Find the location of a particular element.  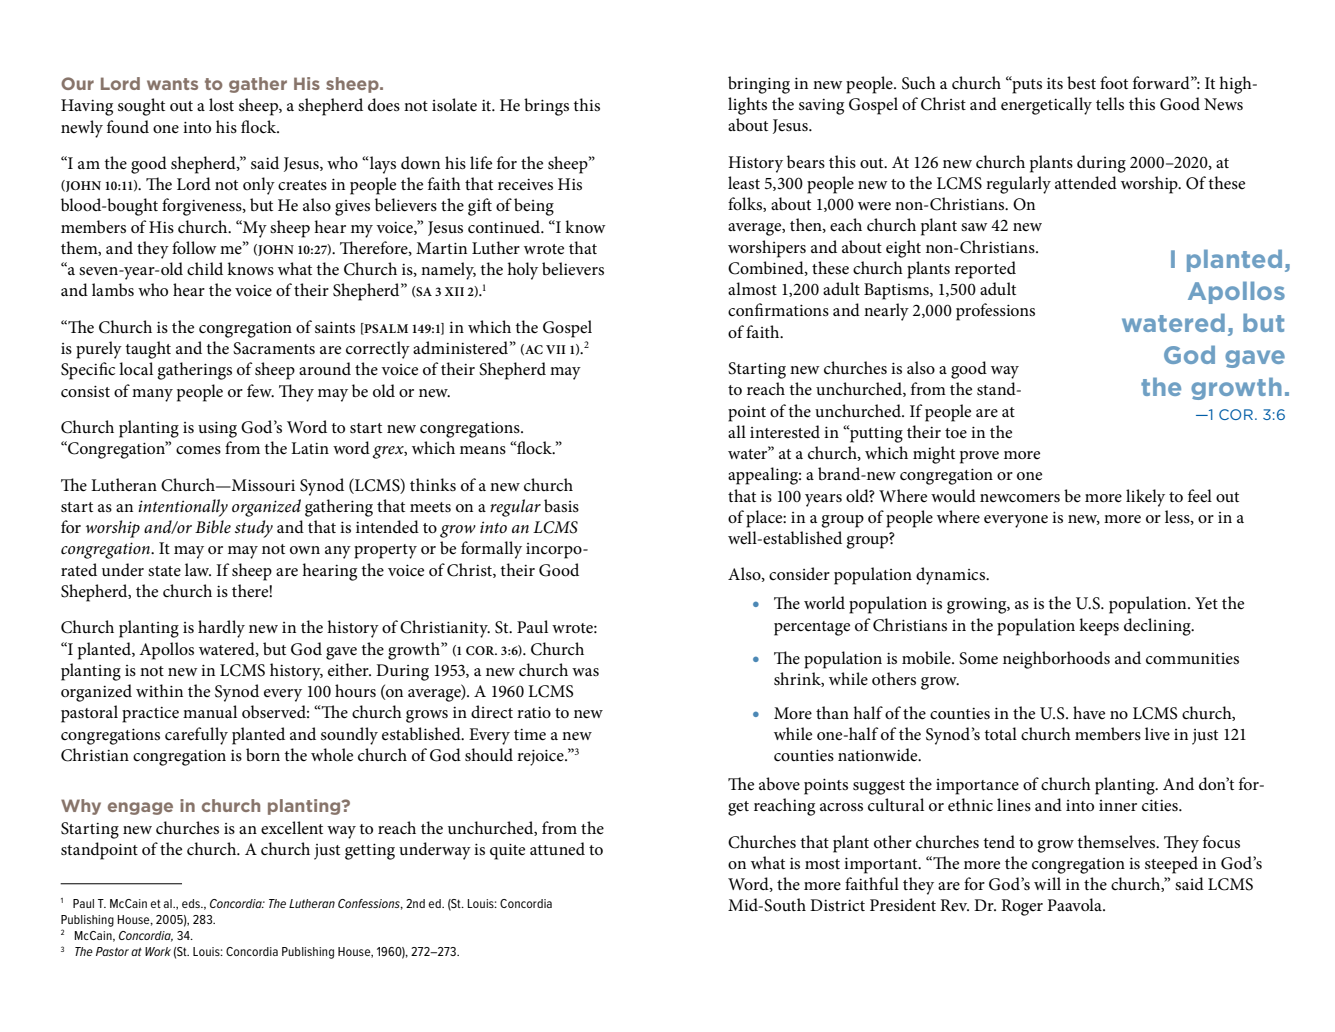

District is located at coordinates (837, 905).
